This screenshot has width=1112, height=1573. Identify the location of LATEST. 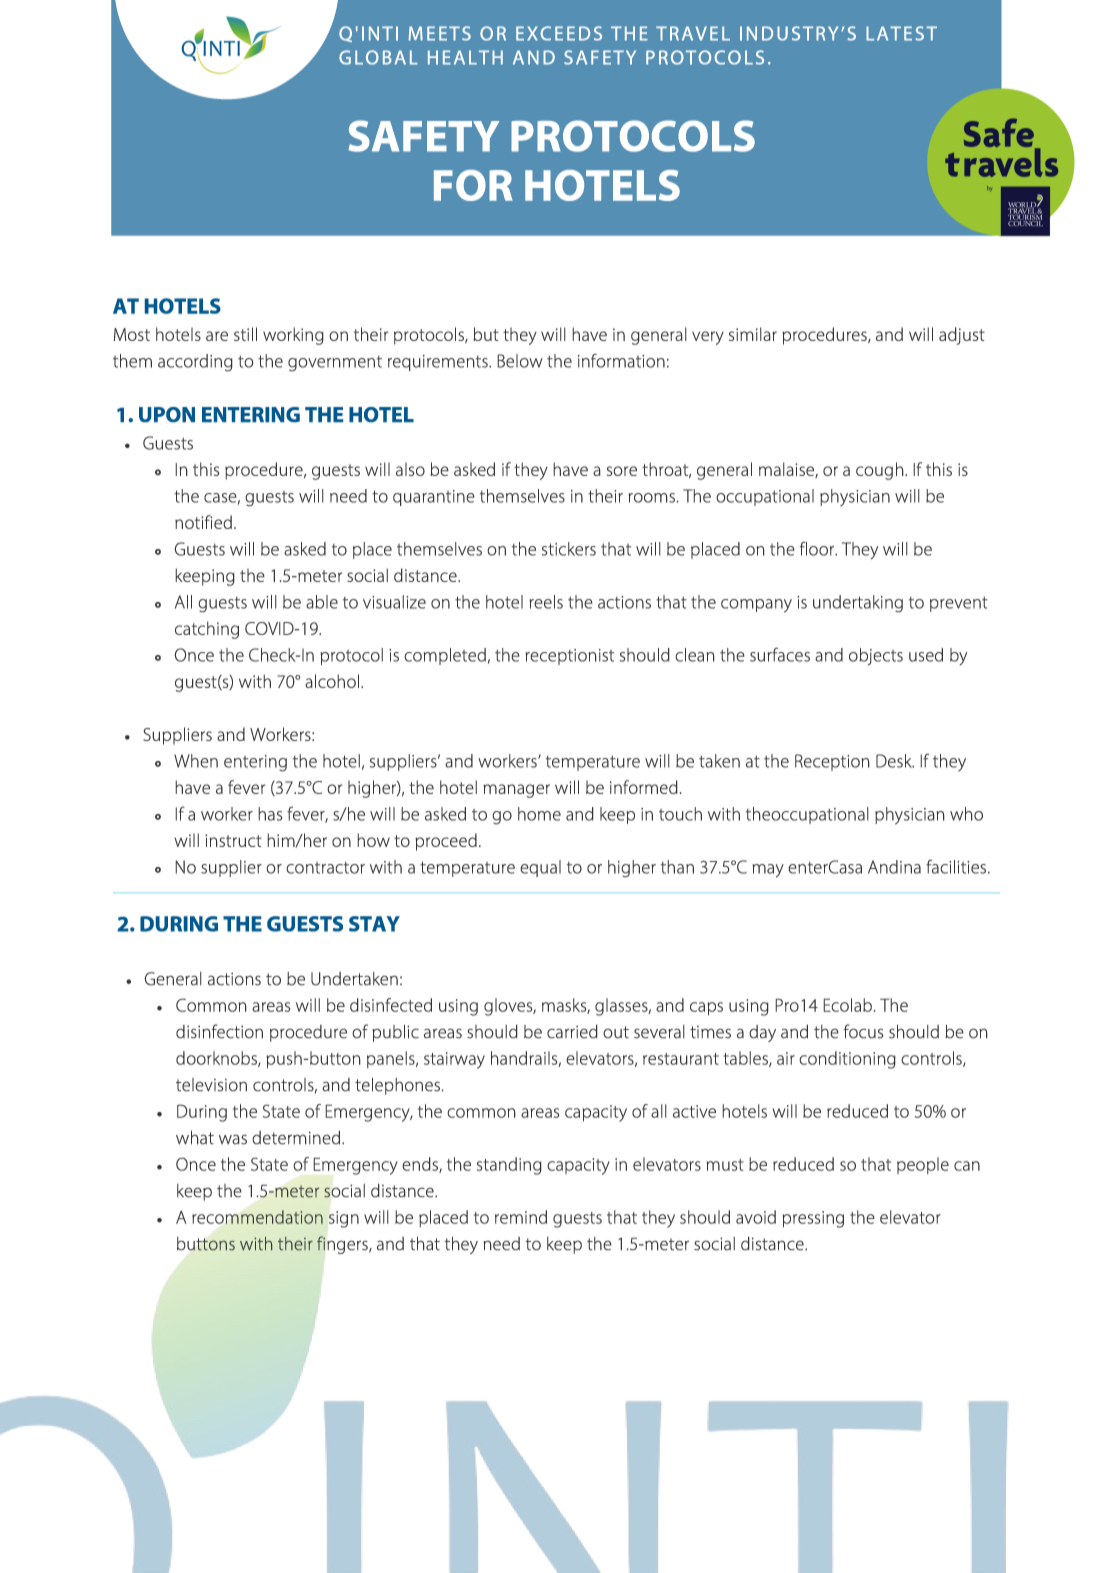
(901, 33).
